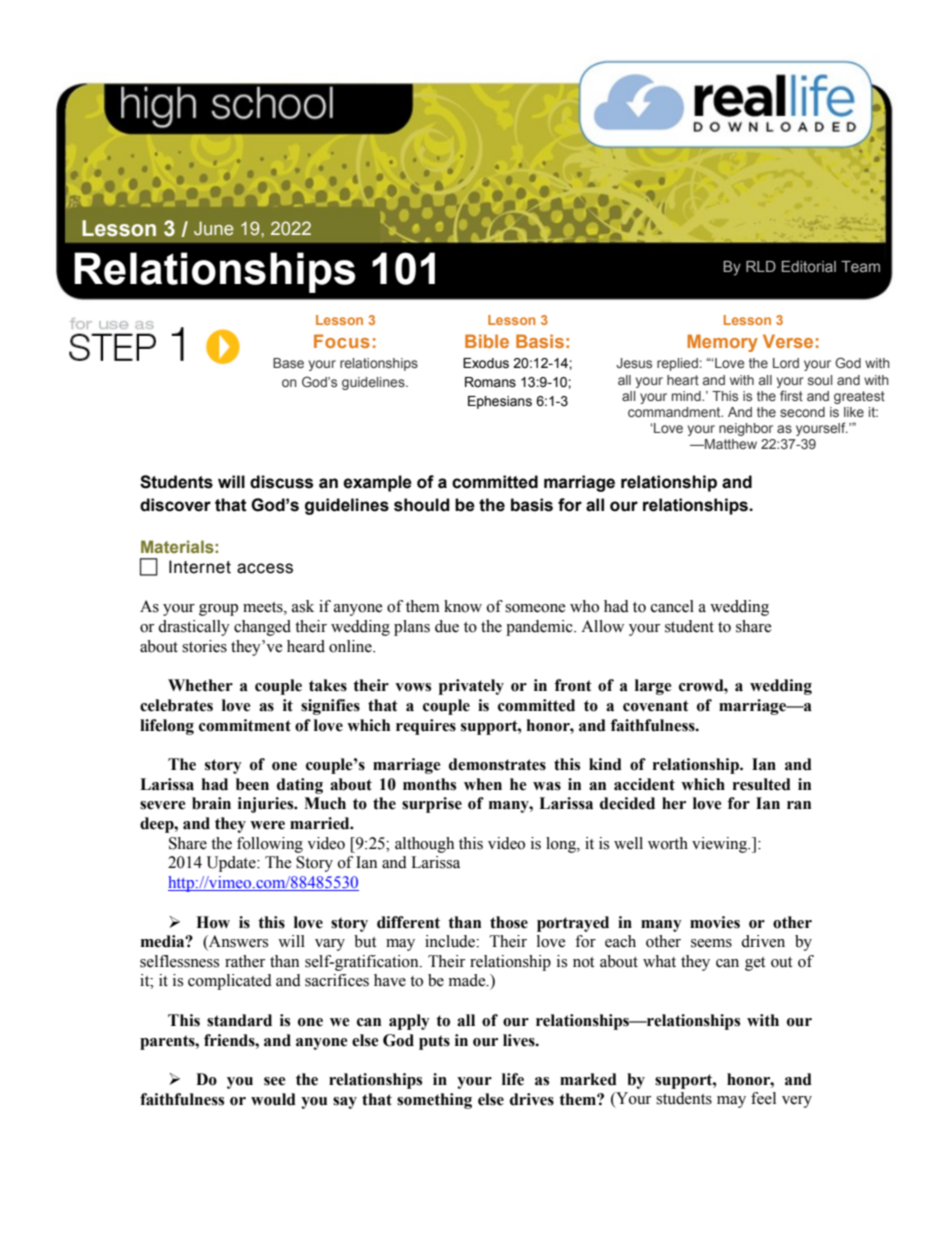 The height and width of the document is (1233, 952). Describe the element at coordinates (730, 444) in the document. I see `Matthew` at that location.
